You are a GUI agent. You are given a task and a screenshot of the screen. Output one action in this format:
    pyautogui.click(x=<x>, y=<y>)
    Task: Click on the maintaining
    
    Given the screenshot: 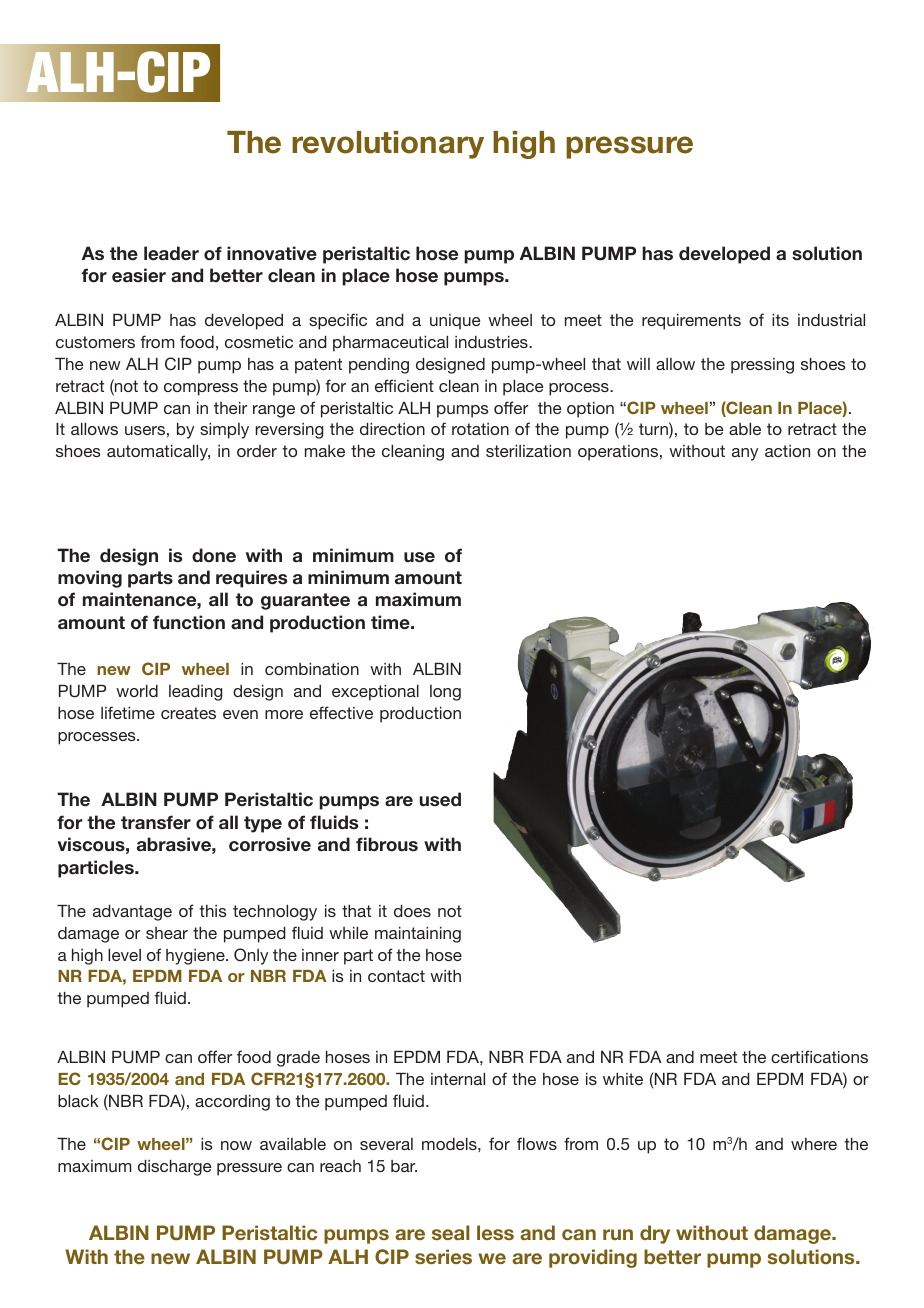 What is the action you would take?
    pyautogui.click(x=418, y=935)
